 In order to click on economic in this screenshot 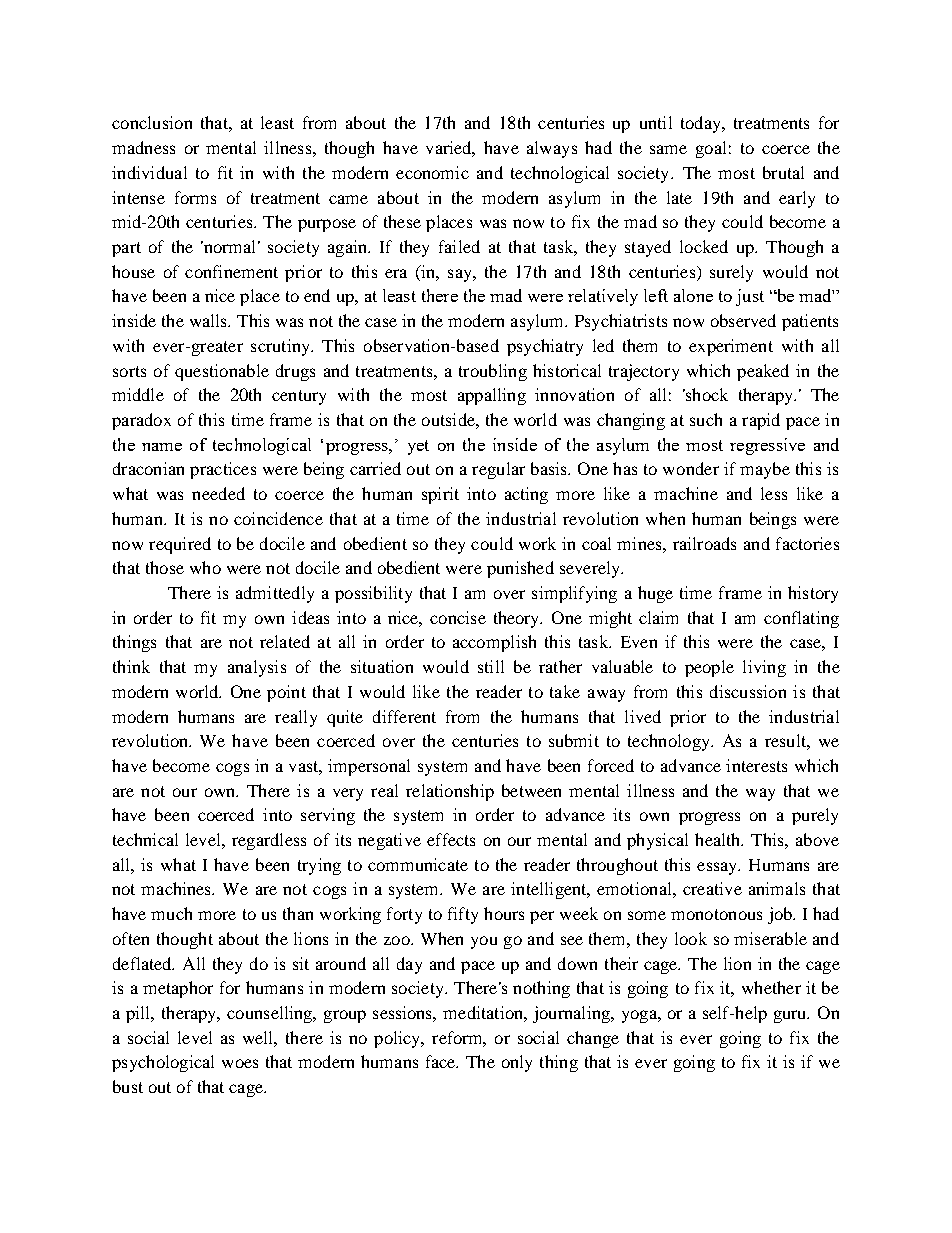, I will do `click(432, 172)`.
